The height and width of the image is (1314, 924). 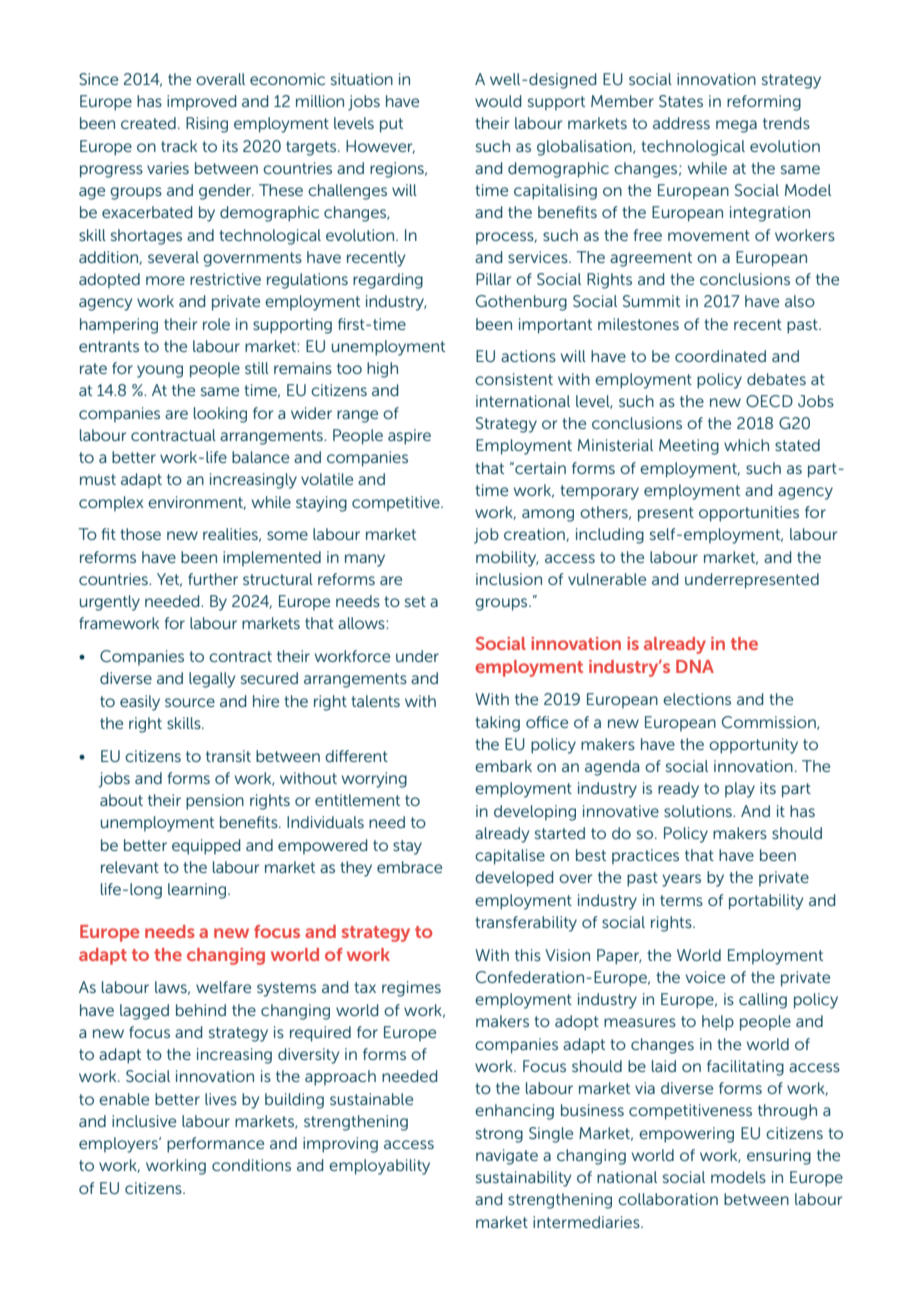 What do you see at coordinates (514, 379) in the image?
I see `consistent` at bounding box center [514, 379].
